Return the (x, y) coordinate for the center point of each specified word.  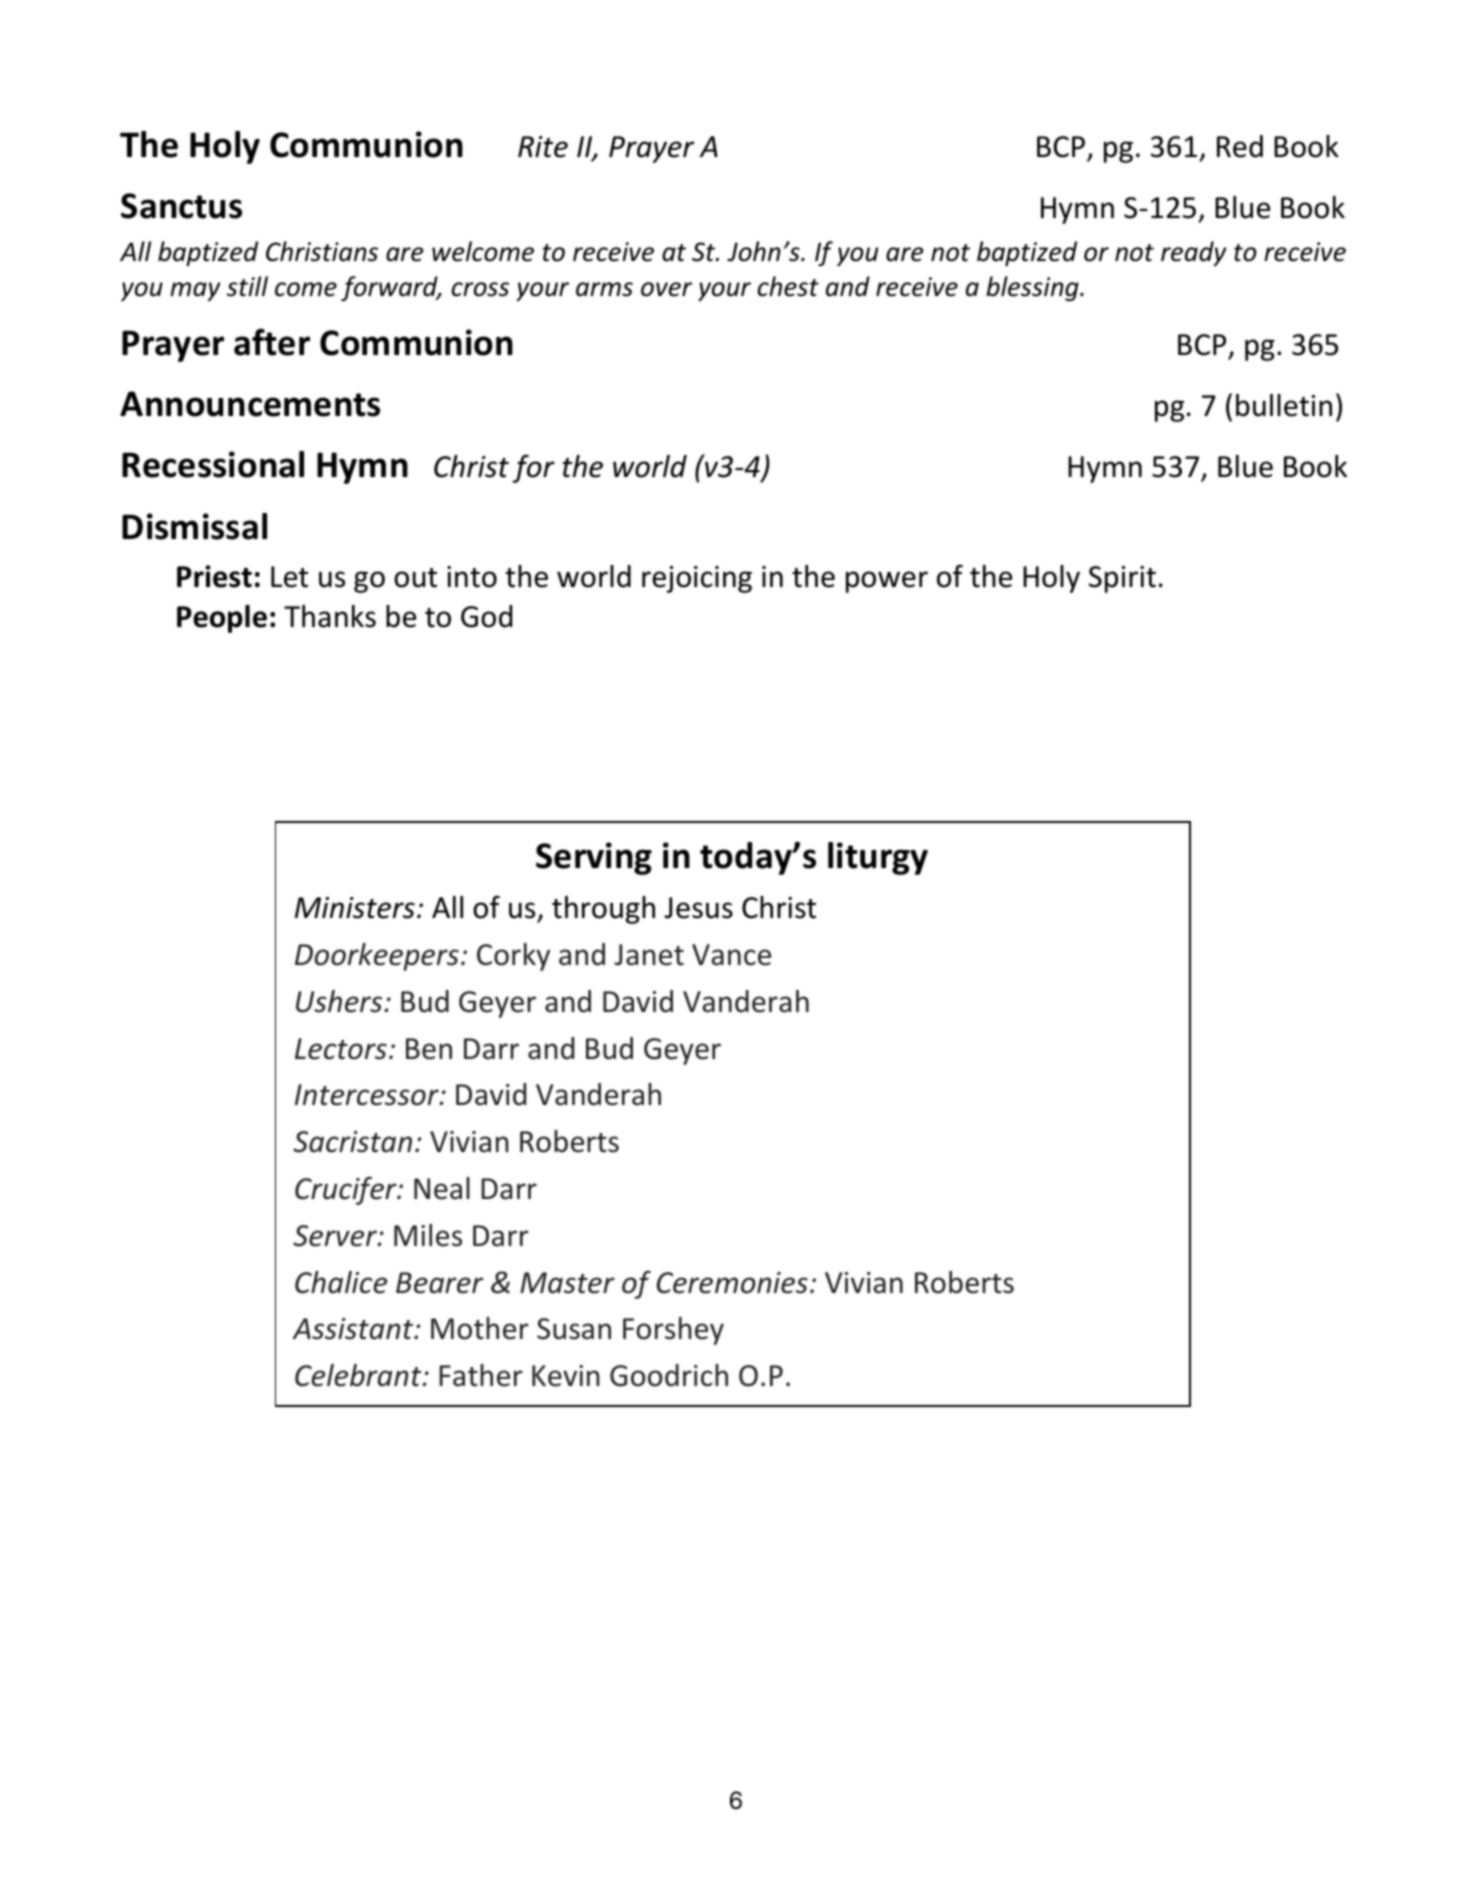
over (666, 289)
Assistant (354, 1329)
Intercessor (368, 1095)
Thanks (330, 616)
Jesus (698, 908)
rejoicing (697, 579)
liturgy (878, 858)
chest (788, 286)
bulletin (1284, 405)
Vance (731, 955)
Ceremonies (732, 1283)
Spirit (1122, 579)
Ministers (355, 908)
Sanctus (181, 206)
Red (1240, 146)
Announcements (250, 404)
